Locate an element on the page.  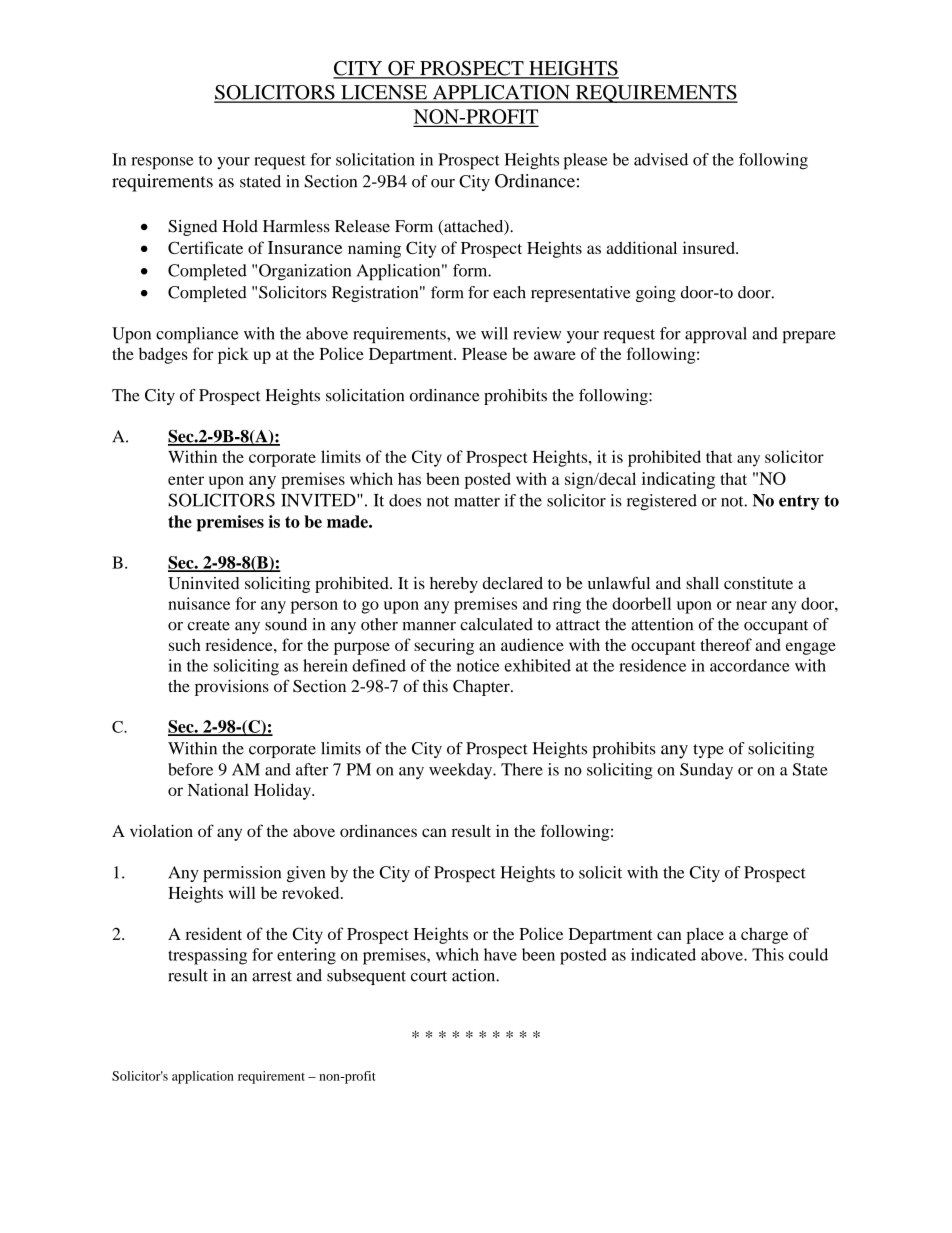
have is located at coordinates (500, 954).
